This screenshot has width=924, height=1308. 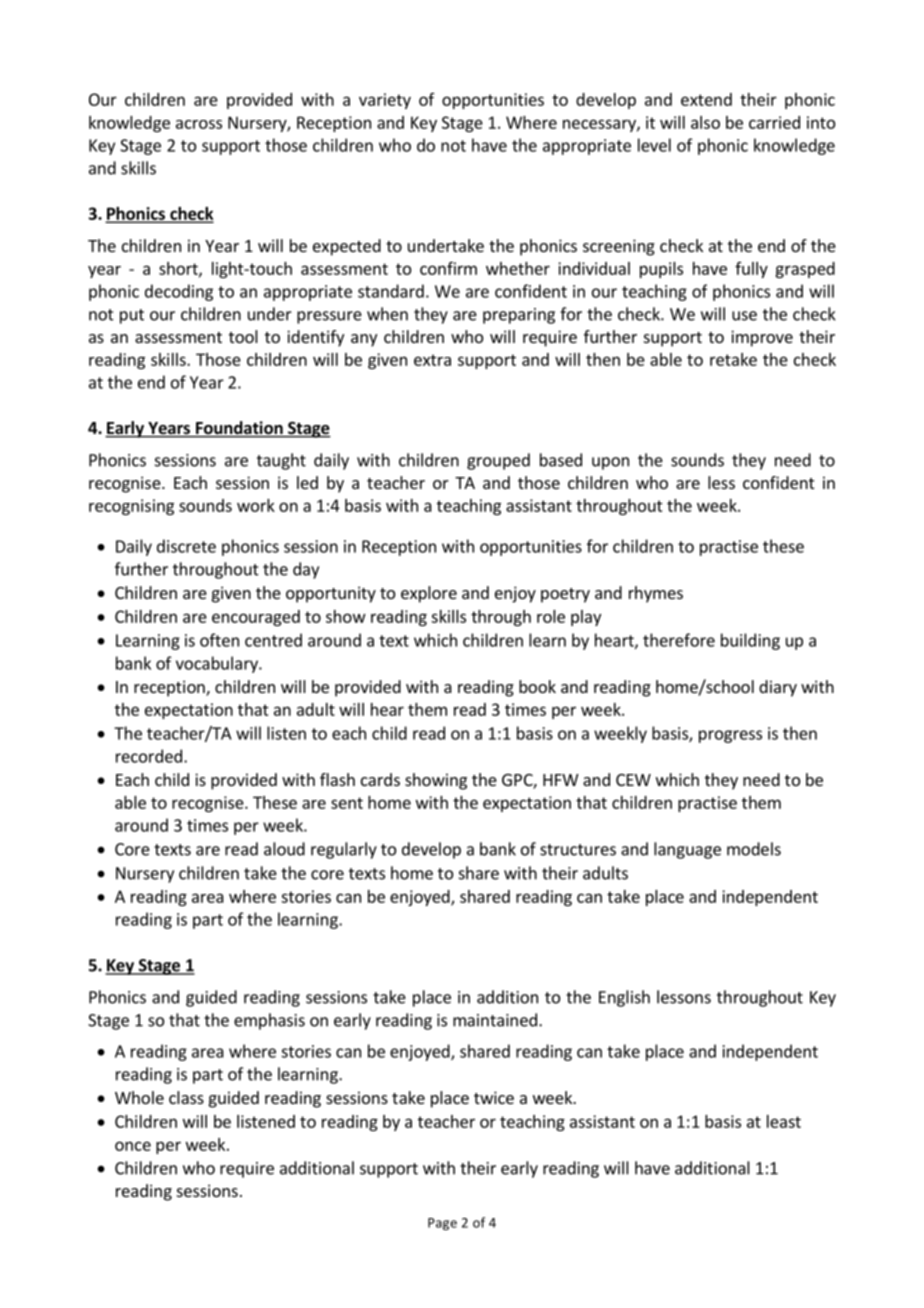 I want to click on Page, so click(x=442, y=1224).
